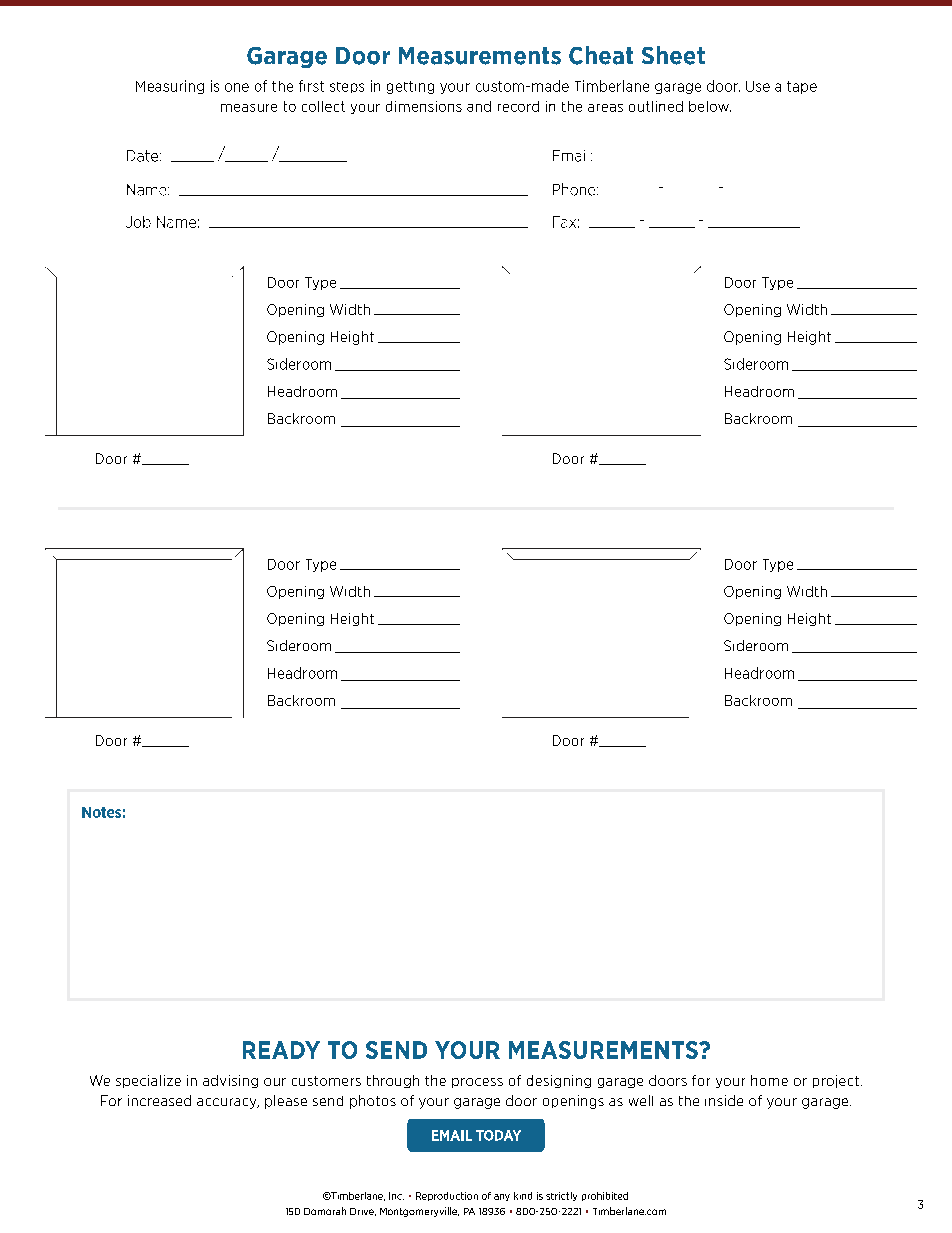 The height and width of the image is (1233, 952). I want to click on collect, so click(323, 106).
